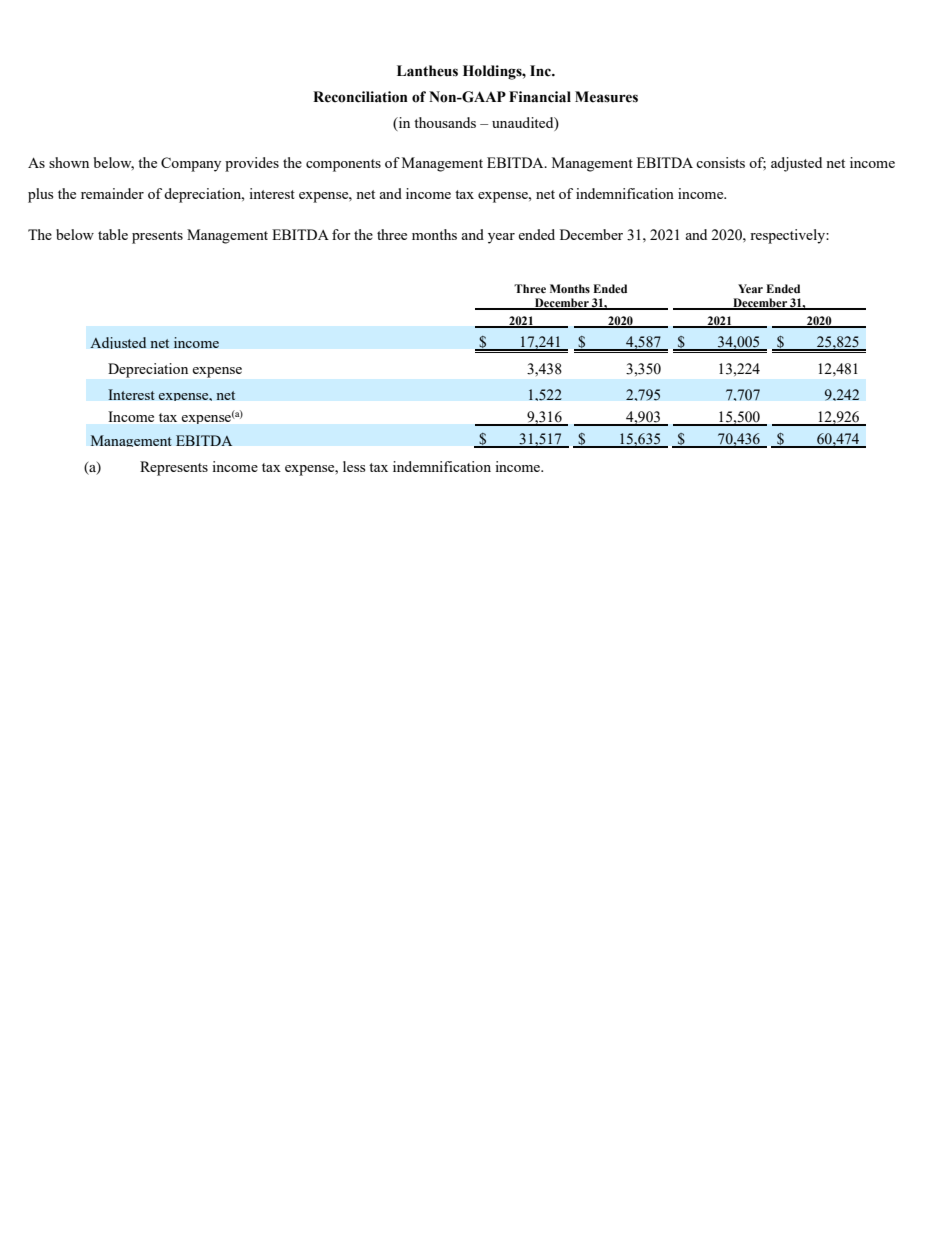  I want to click on provides, so click(252, 164).
